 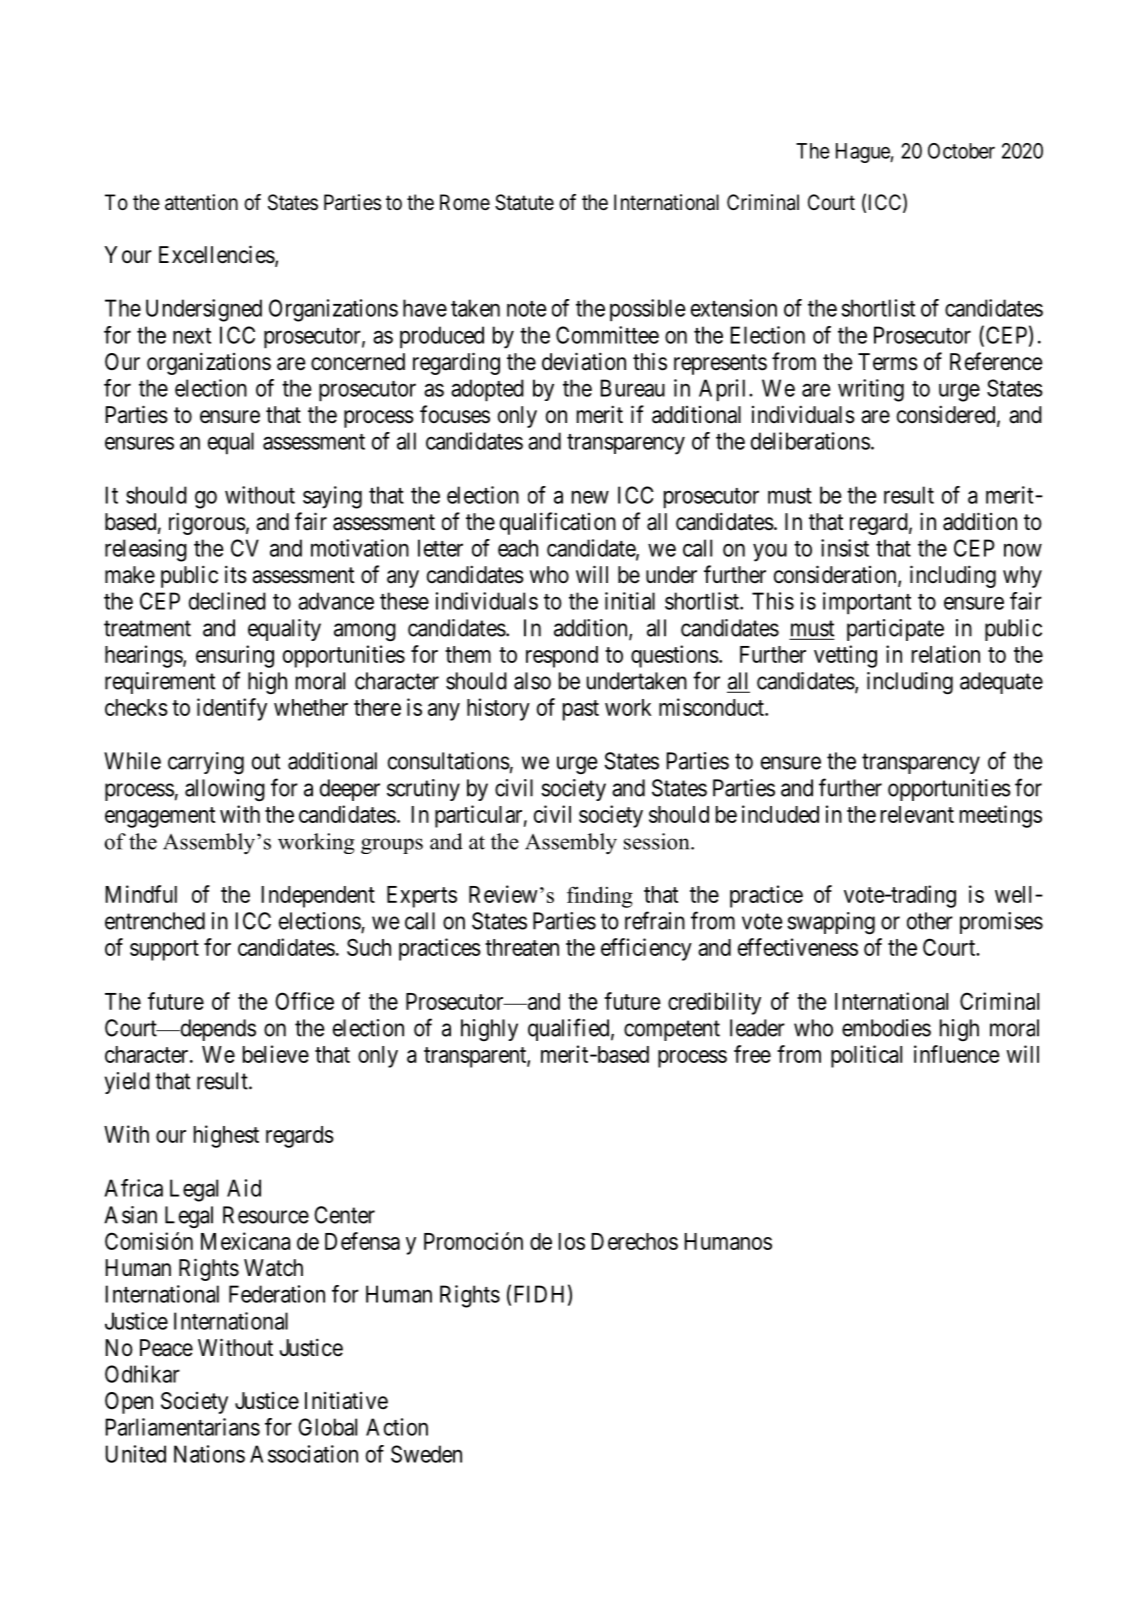 What do you see at coordinates (332, 497) in the screenshot?
I see `saying` at bounding box center [332, 497].
